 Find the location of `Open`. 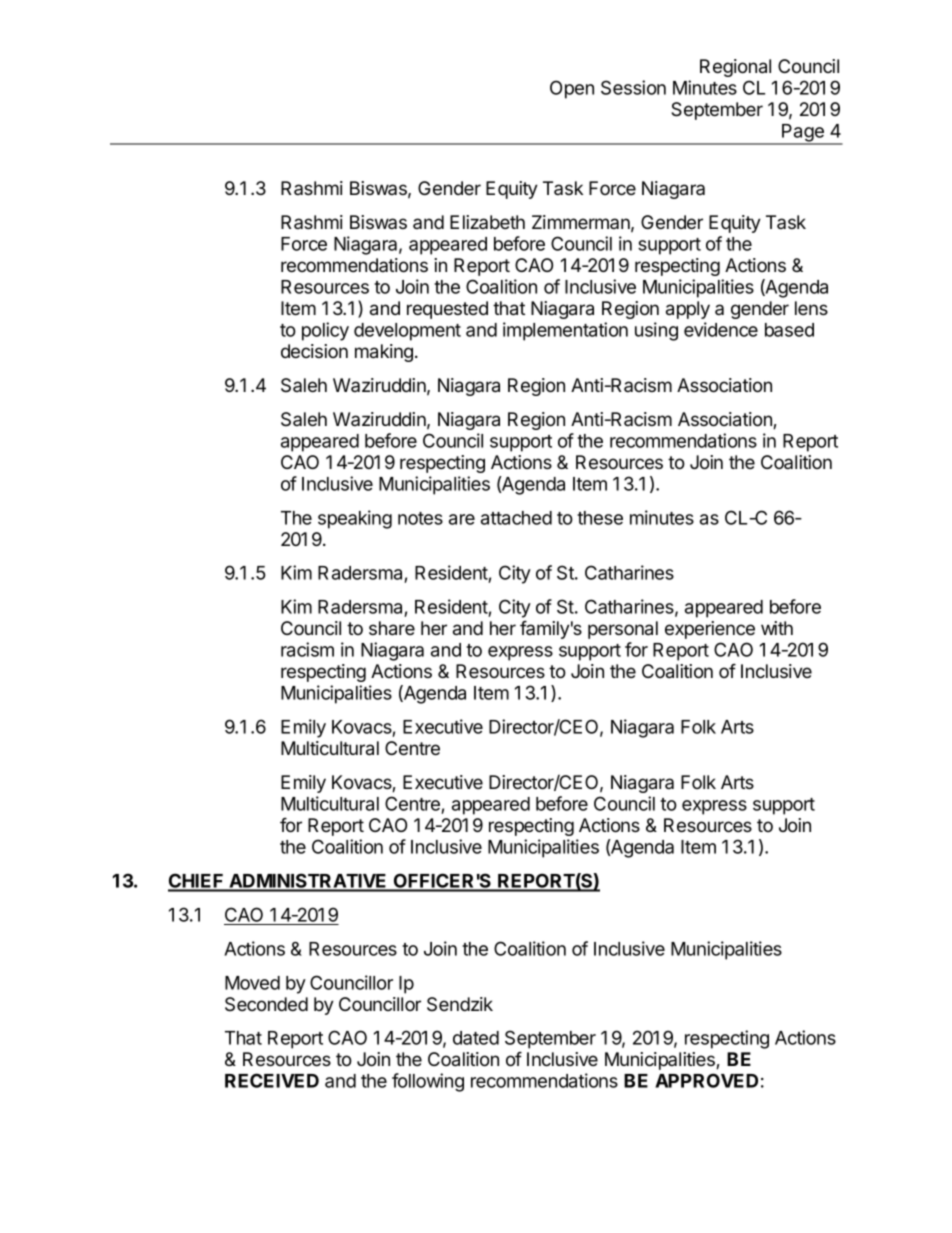

Open is located at coordinates (572, 89).
